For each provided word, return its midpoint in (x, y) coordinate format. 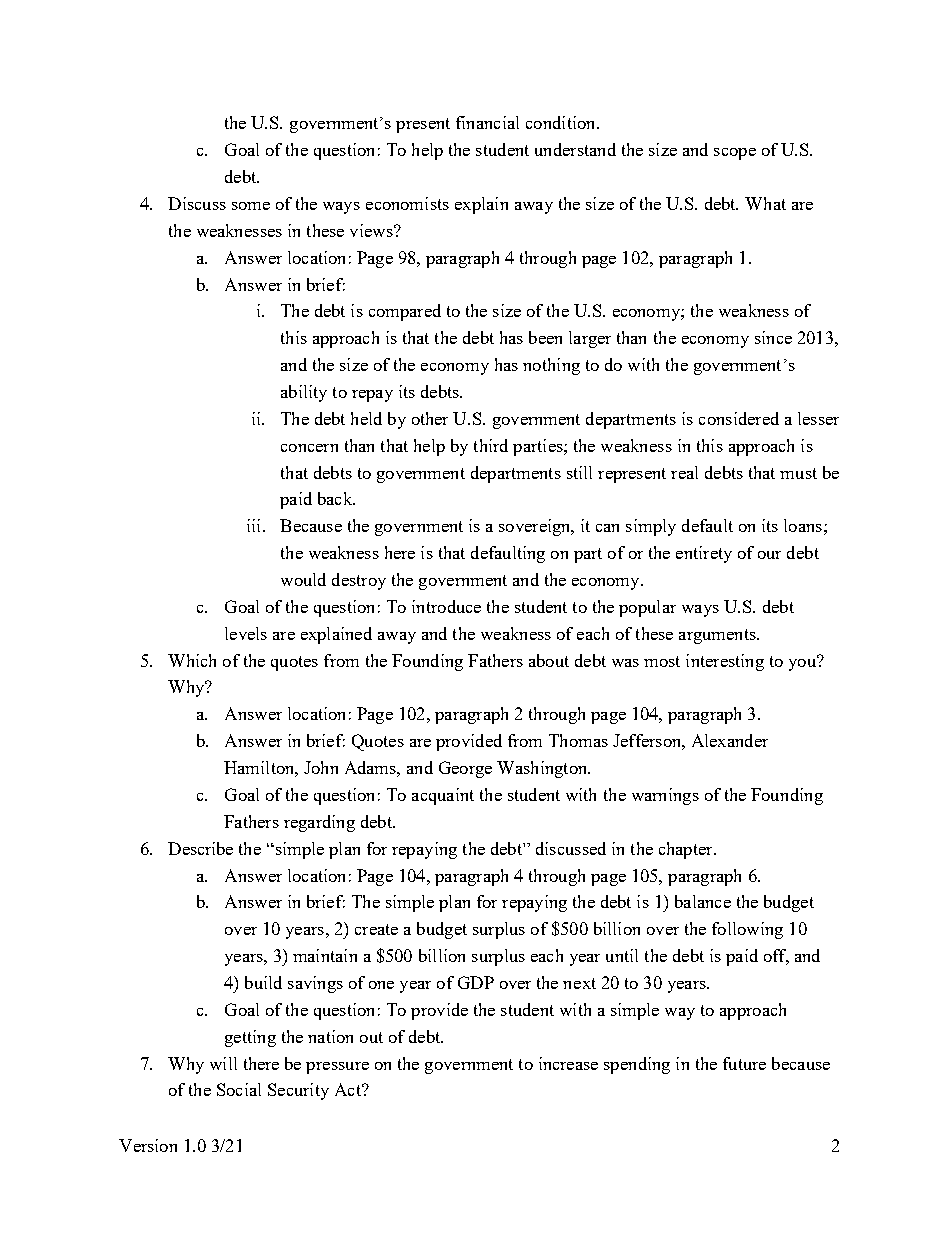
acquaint (443, 796)
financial (487, 122)
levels (246, 633)
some (251, 206)
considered (739, 418)
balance (703, 901)
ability (304, 393)
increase (568, 1063)
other (430, 418)
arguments (718, 636)
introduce (446, 606)
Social (239, 1089)
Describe (200, 848)
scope (735, 154)
